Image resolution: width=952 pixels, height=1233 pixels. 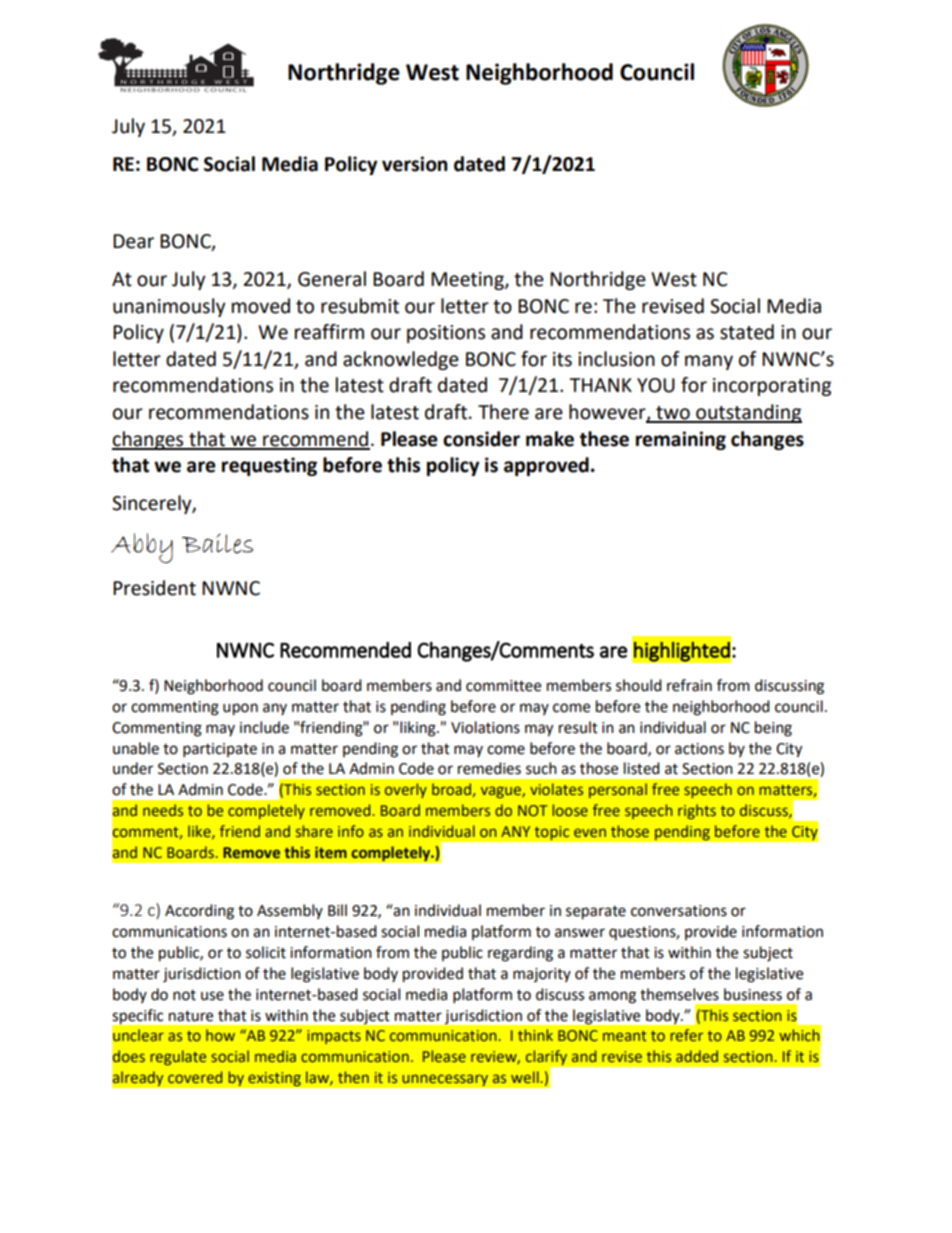 I want to click on rights, so click(x=697, y=811).
